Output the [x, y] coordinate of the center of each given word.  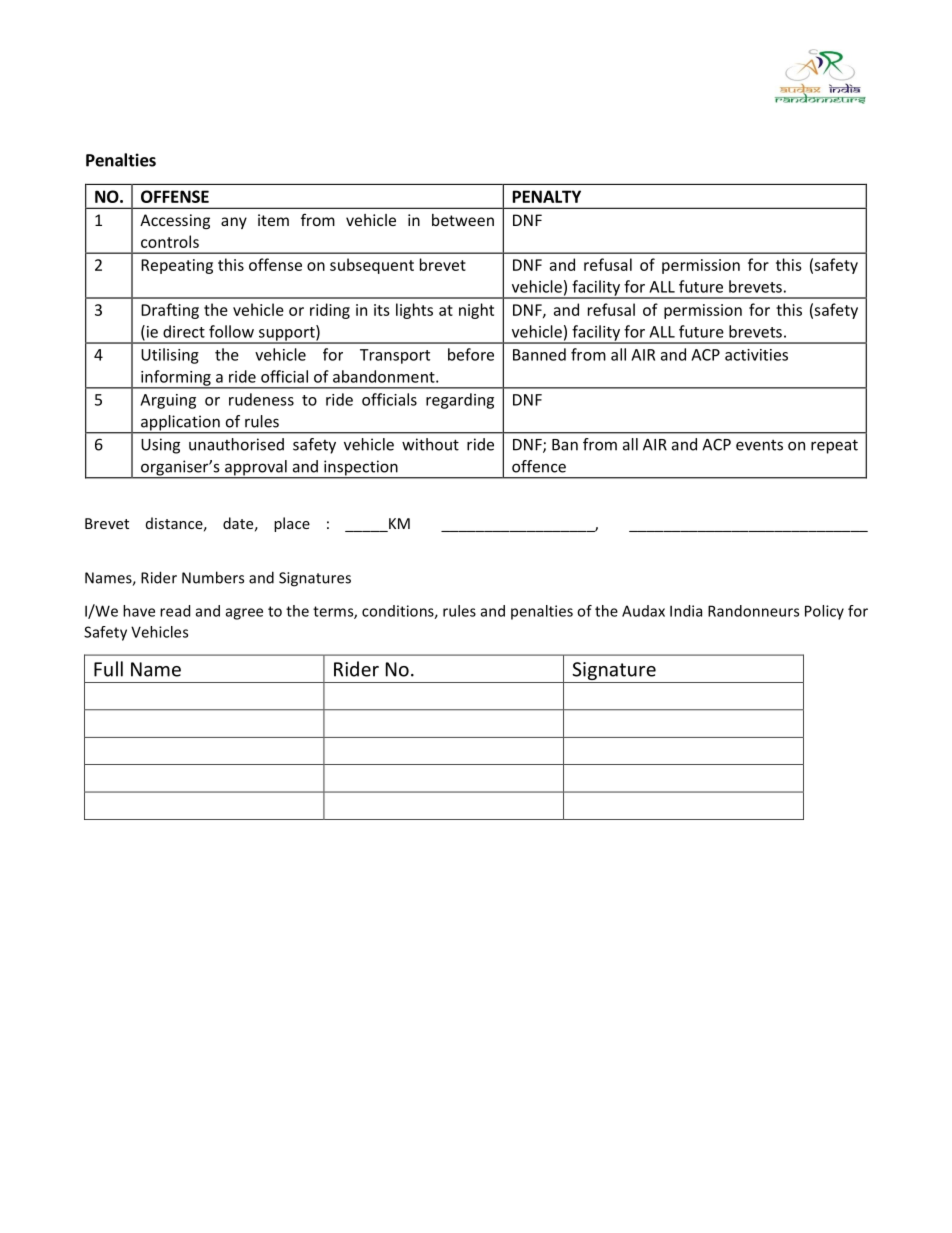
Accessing [175, 221]
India [686, 611]
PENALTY [547, 196]
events [759, 445]
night [476, 311]
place [292, 524]
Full [108, 669]
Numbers [213, 577]
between [463, 220]
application [180, 424]
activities [756, 355]
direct [184, 331]
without [430, 444]
